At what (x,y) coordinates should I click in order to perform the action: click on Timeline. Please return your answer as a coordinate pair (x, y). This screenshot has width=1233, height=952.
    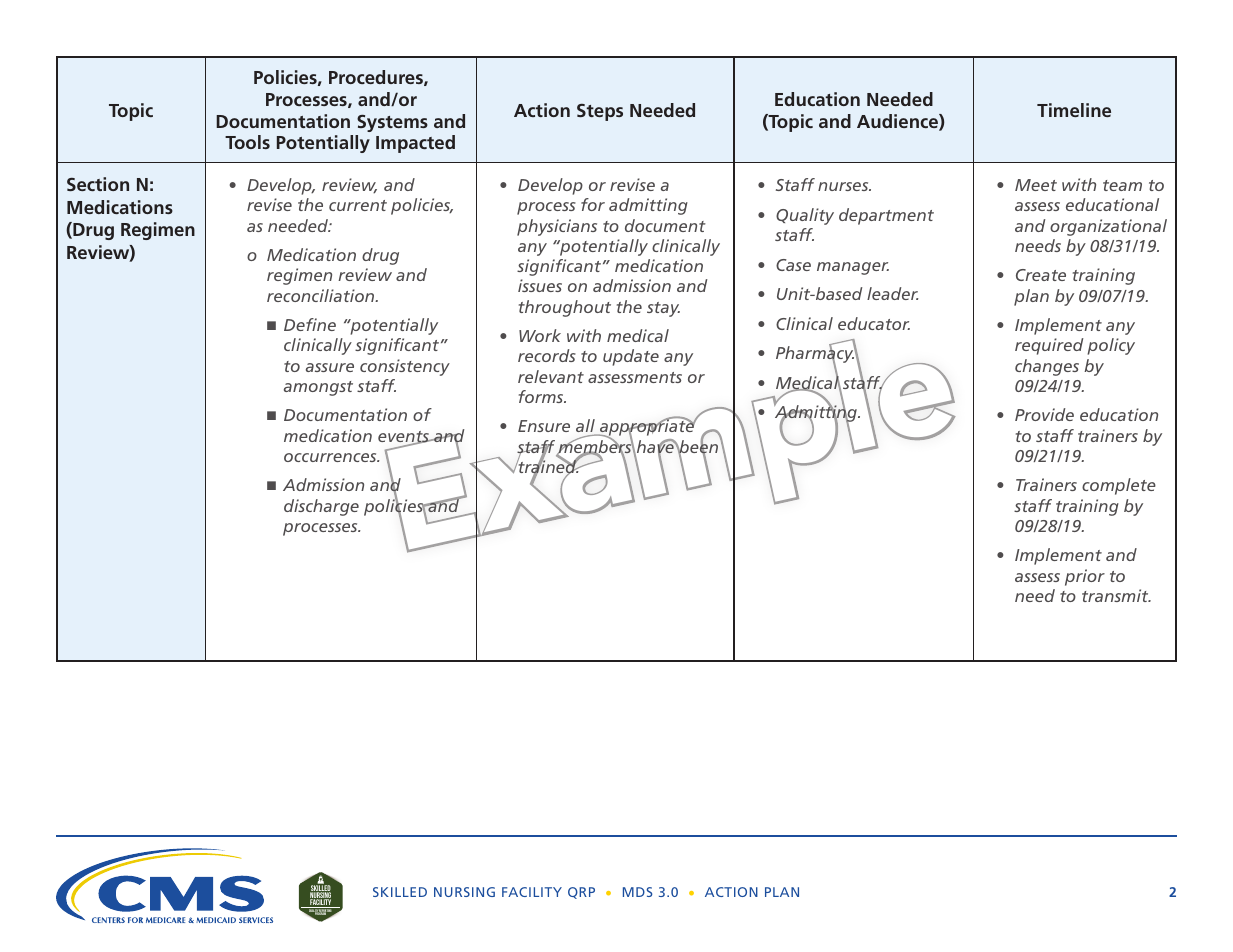
    Looking at the image, I should click on (1074, 110).
